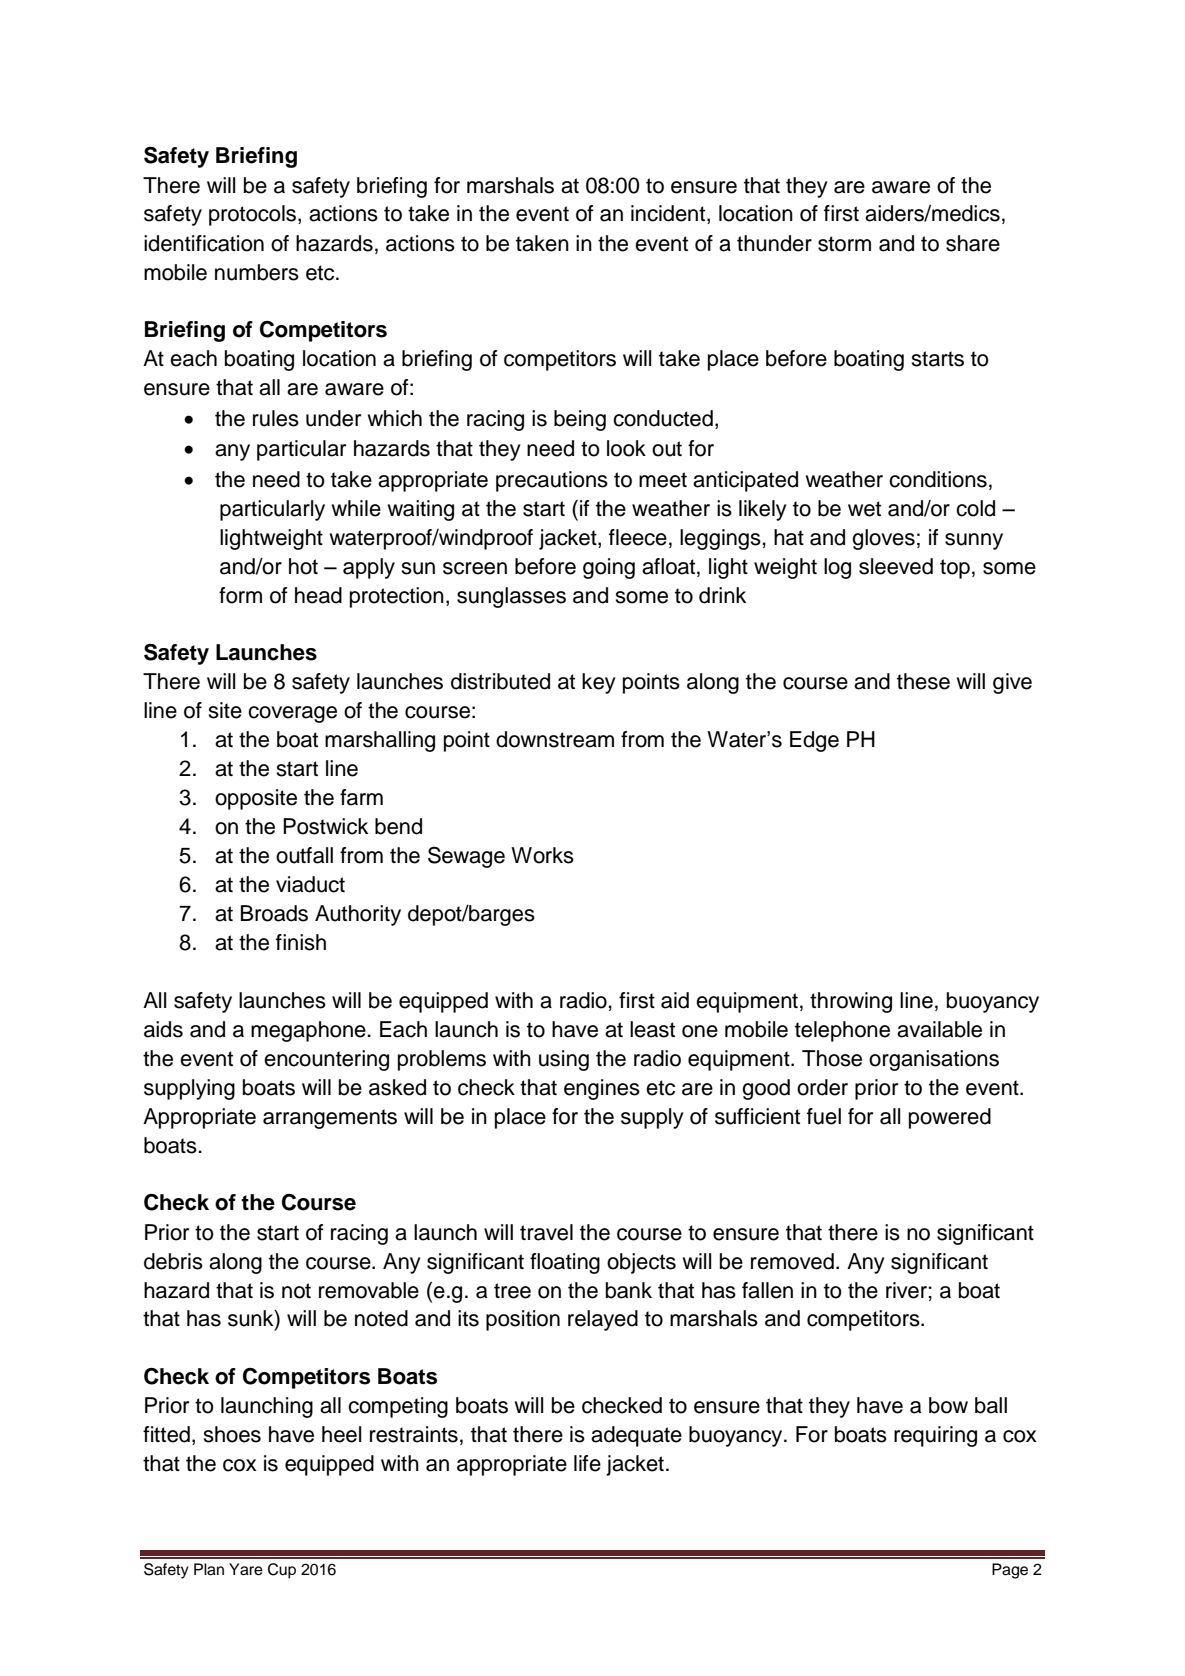  I want to click on numbers, so click(257, 272).
